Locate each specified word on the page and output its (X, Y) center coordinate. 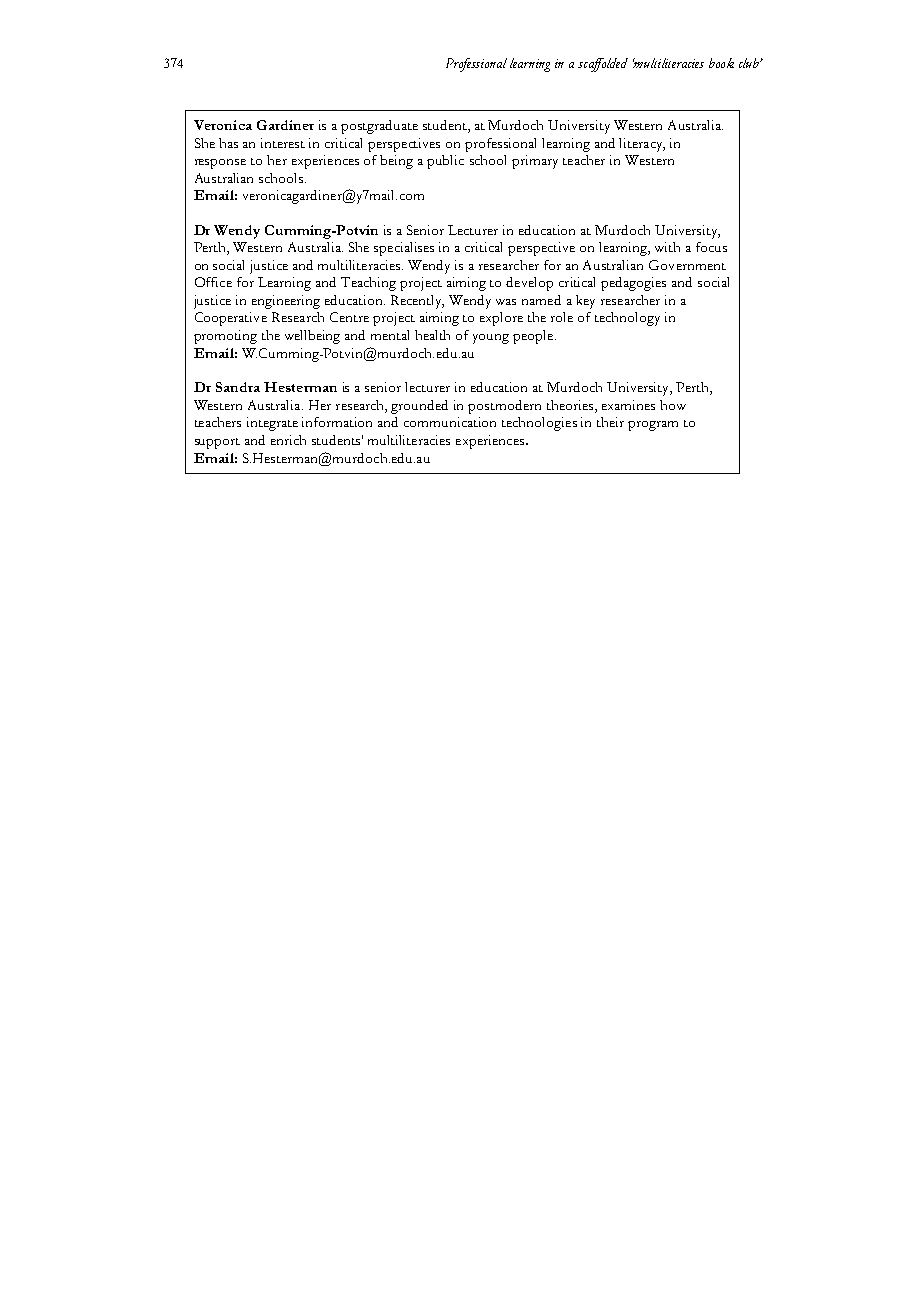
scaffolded (603, 65)
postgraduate (379, 127)
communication (450, 422)
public (445, 162)
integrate (272, 424)
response (220, 164)
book (721, 63)
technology (627, 319)
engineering (286, 302)
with (667, 247)
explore (501, 319)
